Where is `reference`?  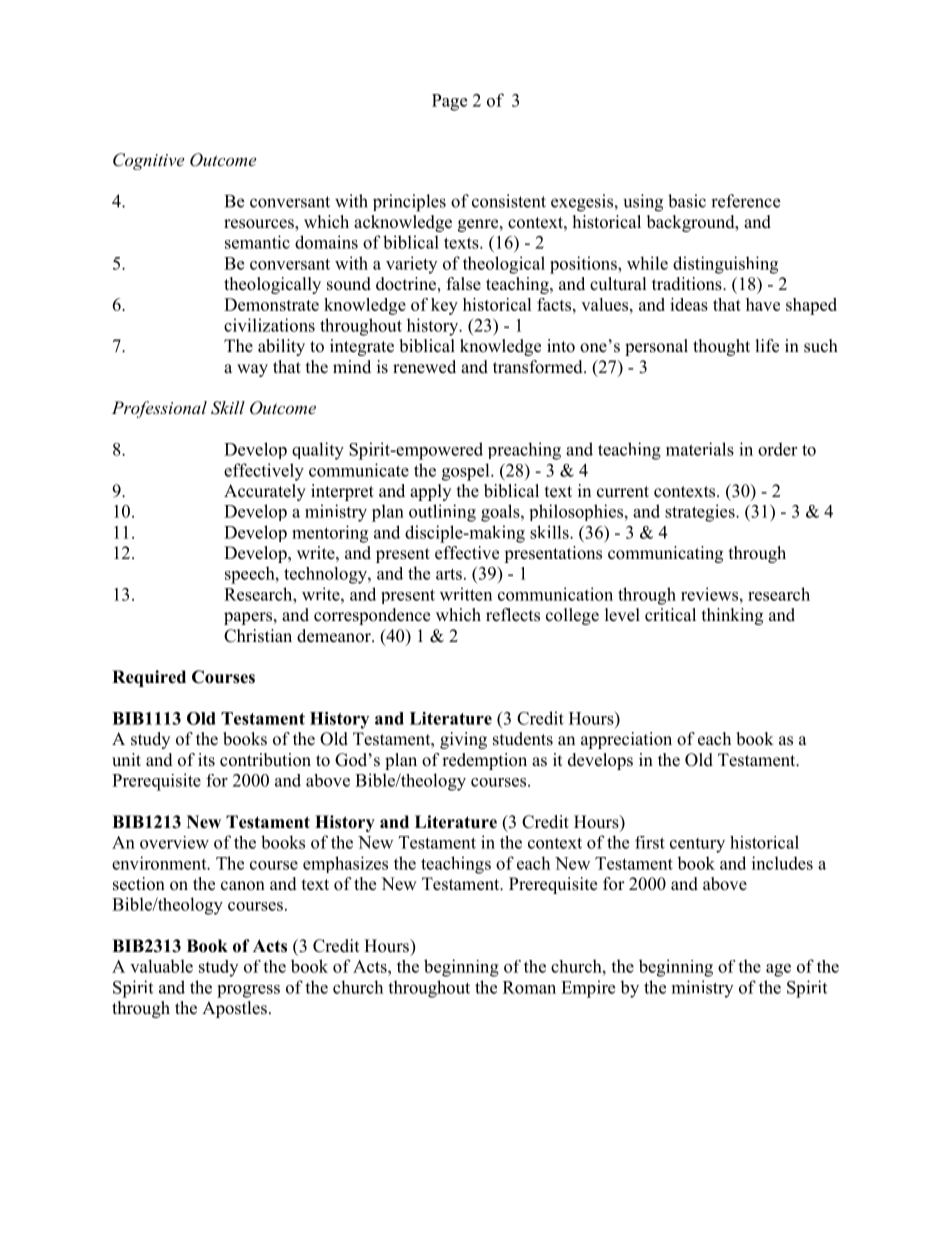 reference is located at coordinates (745, 201).
